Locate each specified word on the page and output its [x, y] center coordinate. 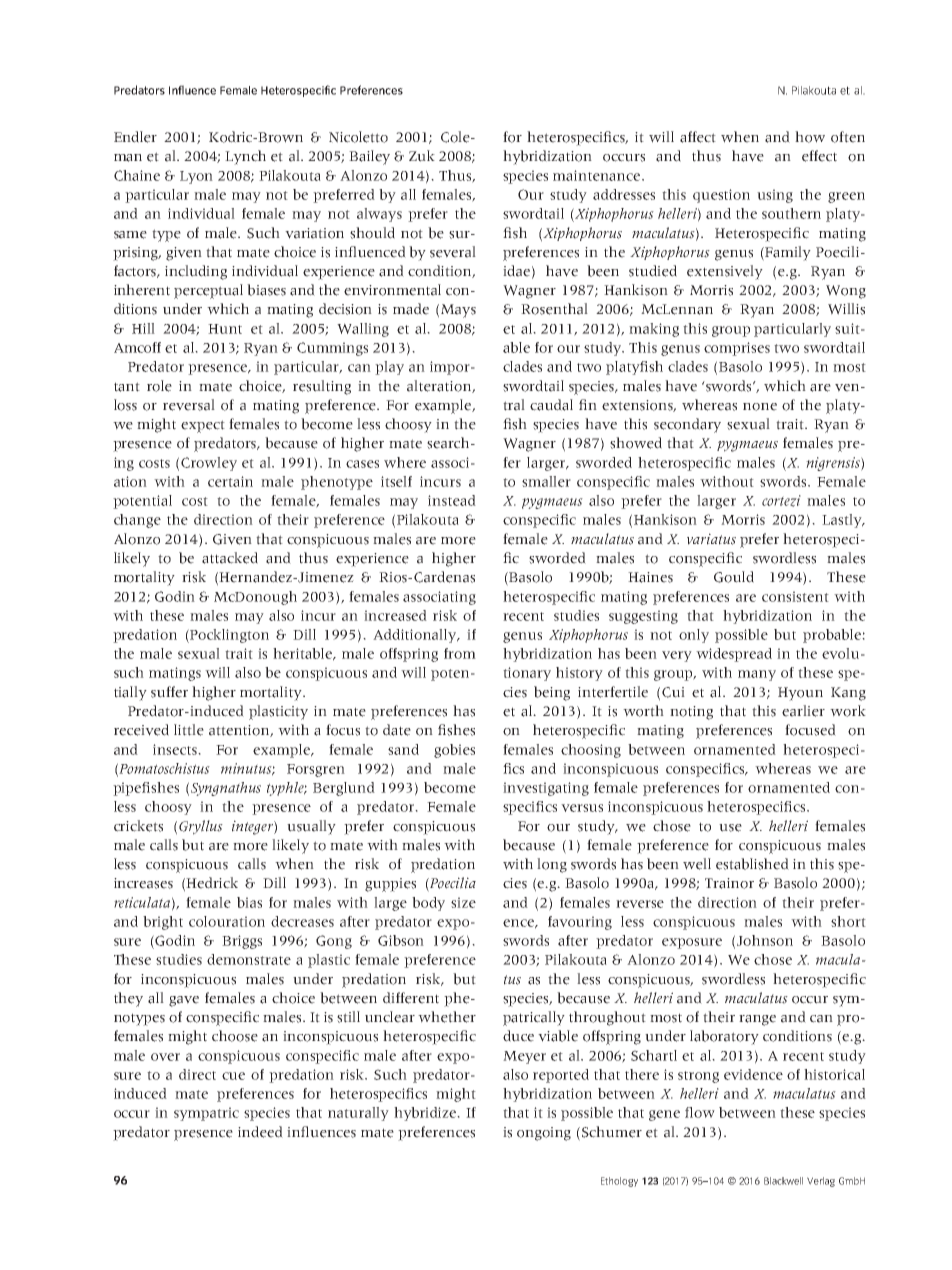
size [463, 902]
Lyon [196, 177]
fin [588, 404]
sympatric [206, 1114]
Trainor [729, 883]
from [460, 653]
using [775, 196]
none [760, 407]
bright [163, 923]
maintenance [596, 175]
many [757, 675]
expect [203, 426]
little [189, 730]
